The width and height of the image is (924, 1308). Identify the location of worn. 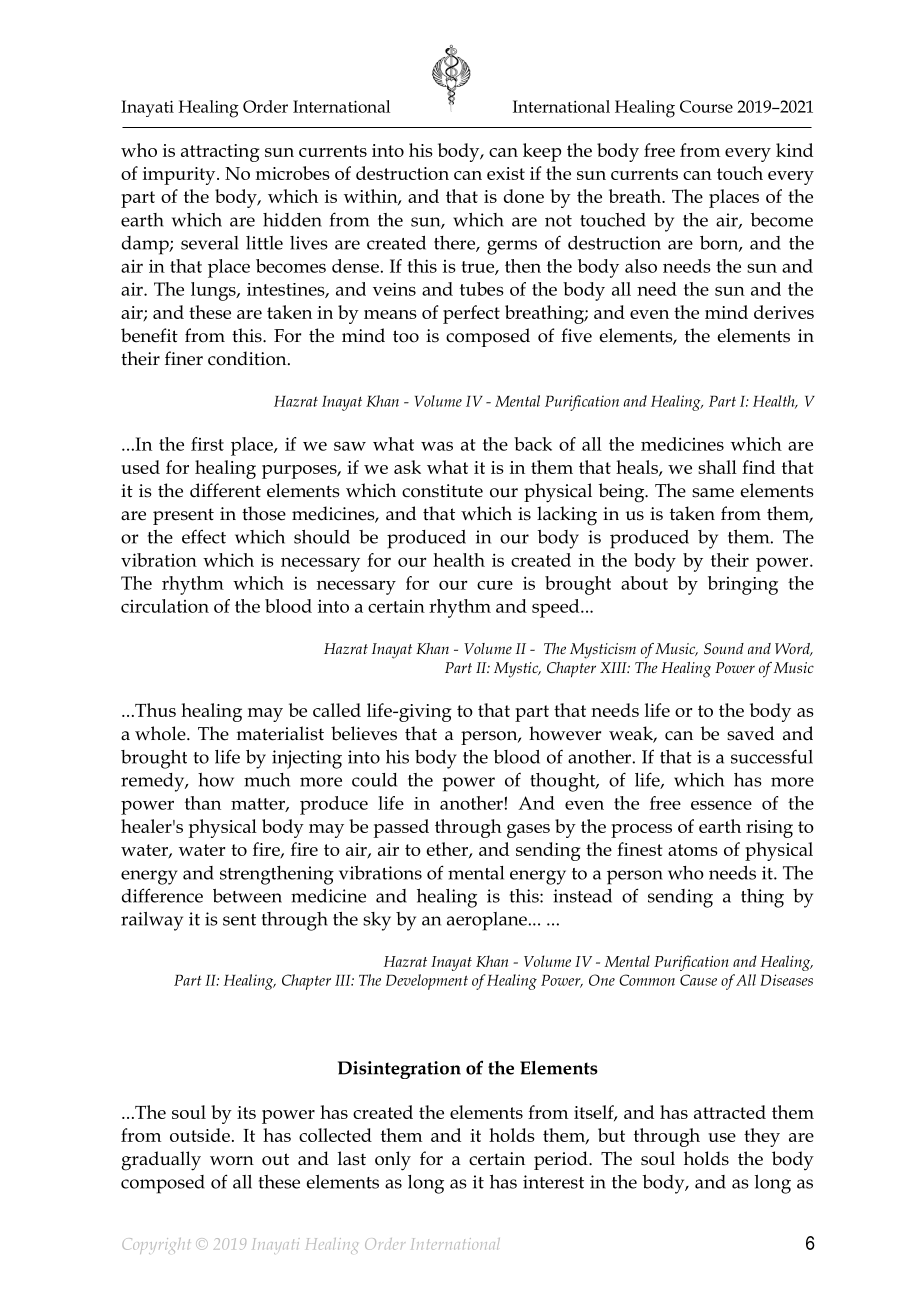
(232, 1161).
